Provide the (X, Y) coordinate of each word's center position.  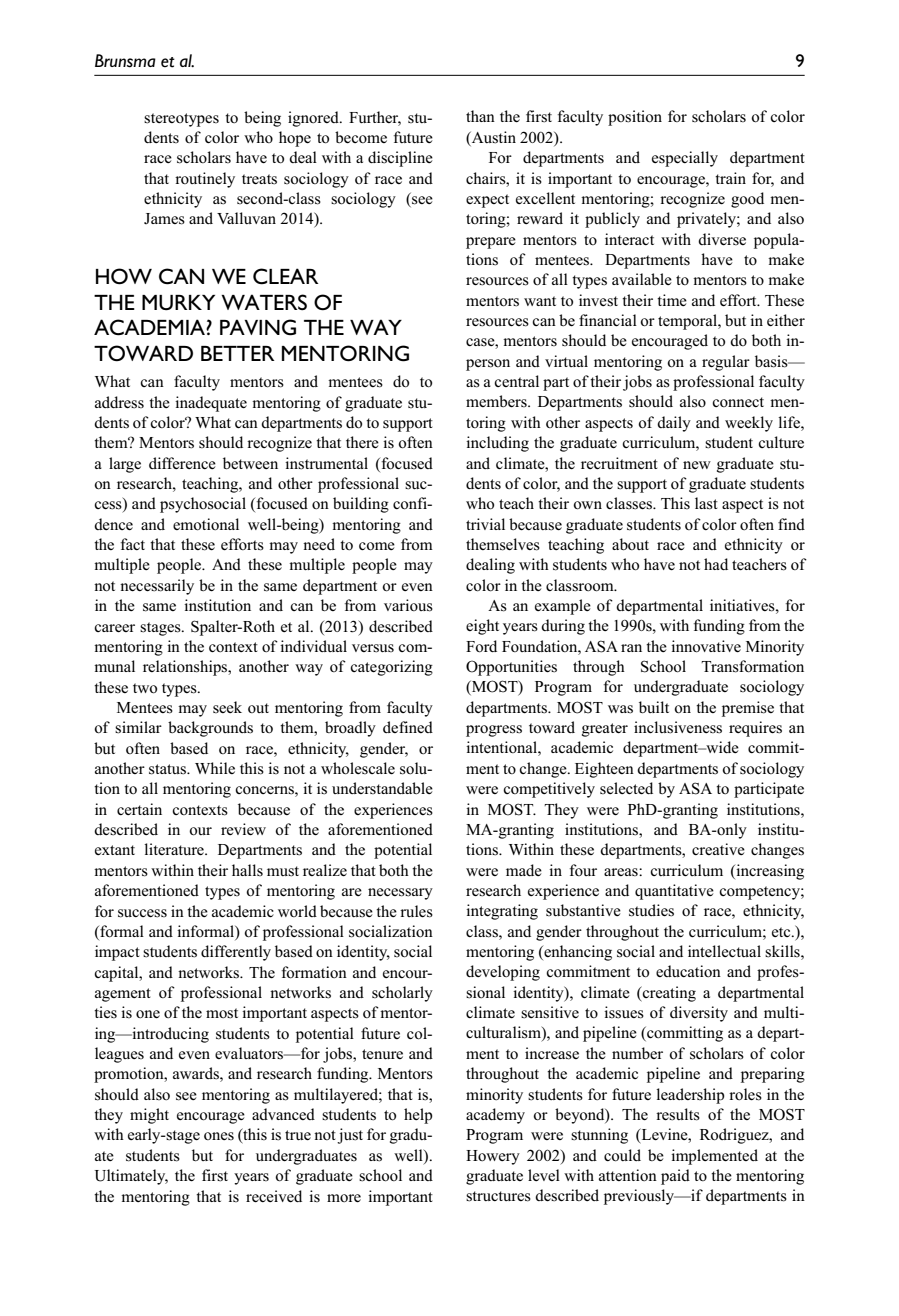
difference (182, 463)
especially (685, 159)
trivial (485, 524)
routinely (205, 180)
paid (675, 1177)
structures (498, 1196)
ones (219, 1136)
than (480, 116)
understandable (382, 788)
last (706, 503)
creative (718, 849)
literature (175, 849)
